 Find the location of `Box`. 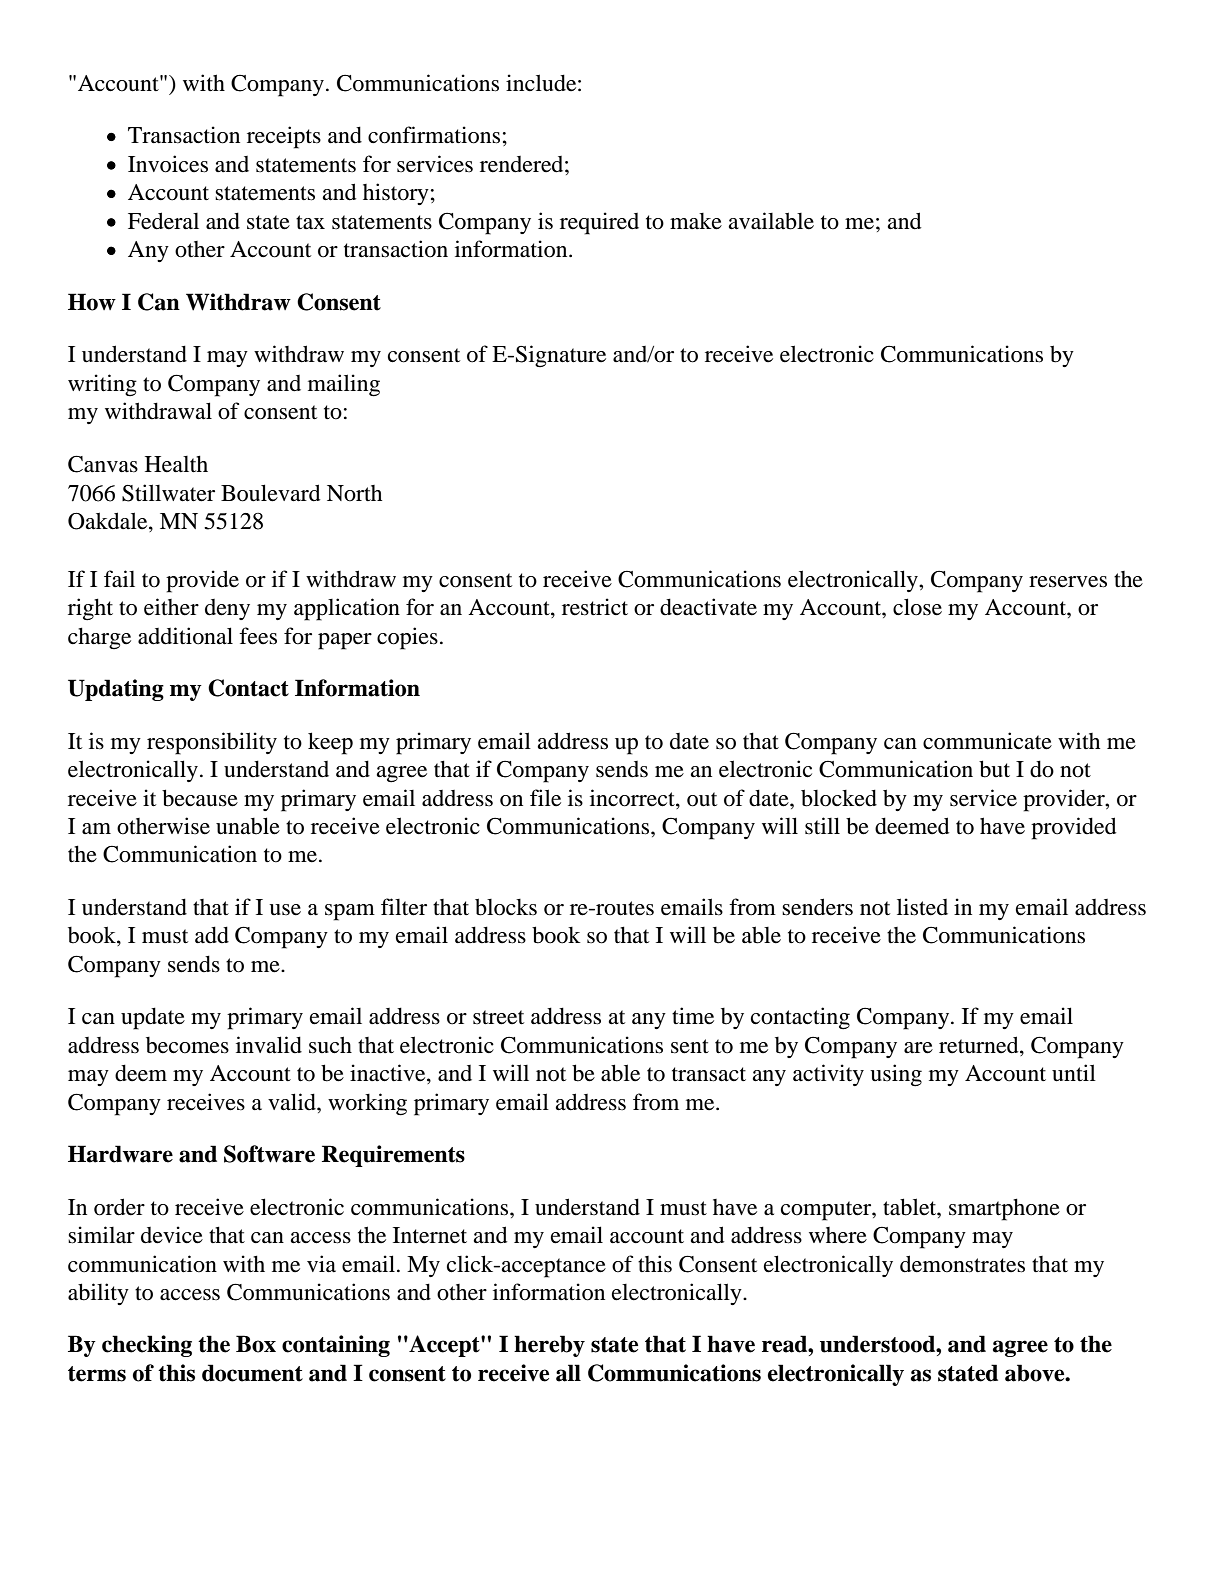

Box is located at coordinates (256, 1344).
